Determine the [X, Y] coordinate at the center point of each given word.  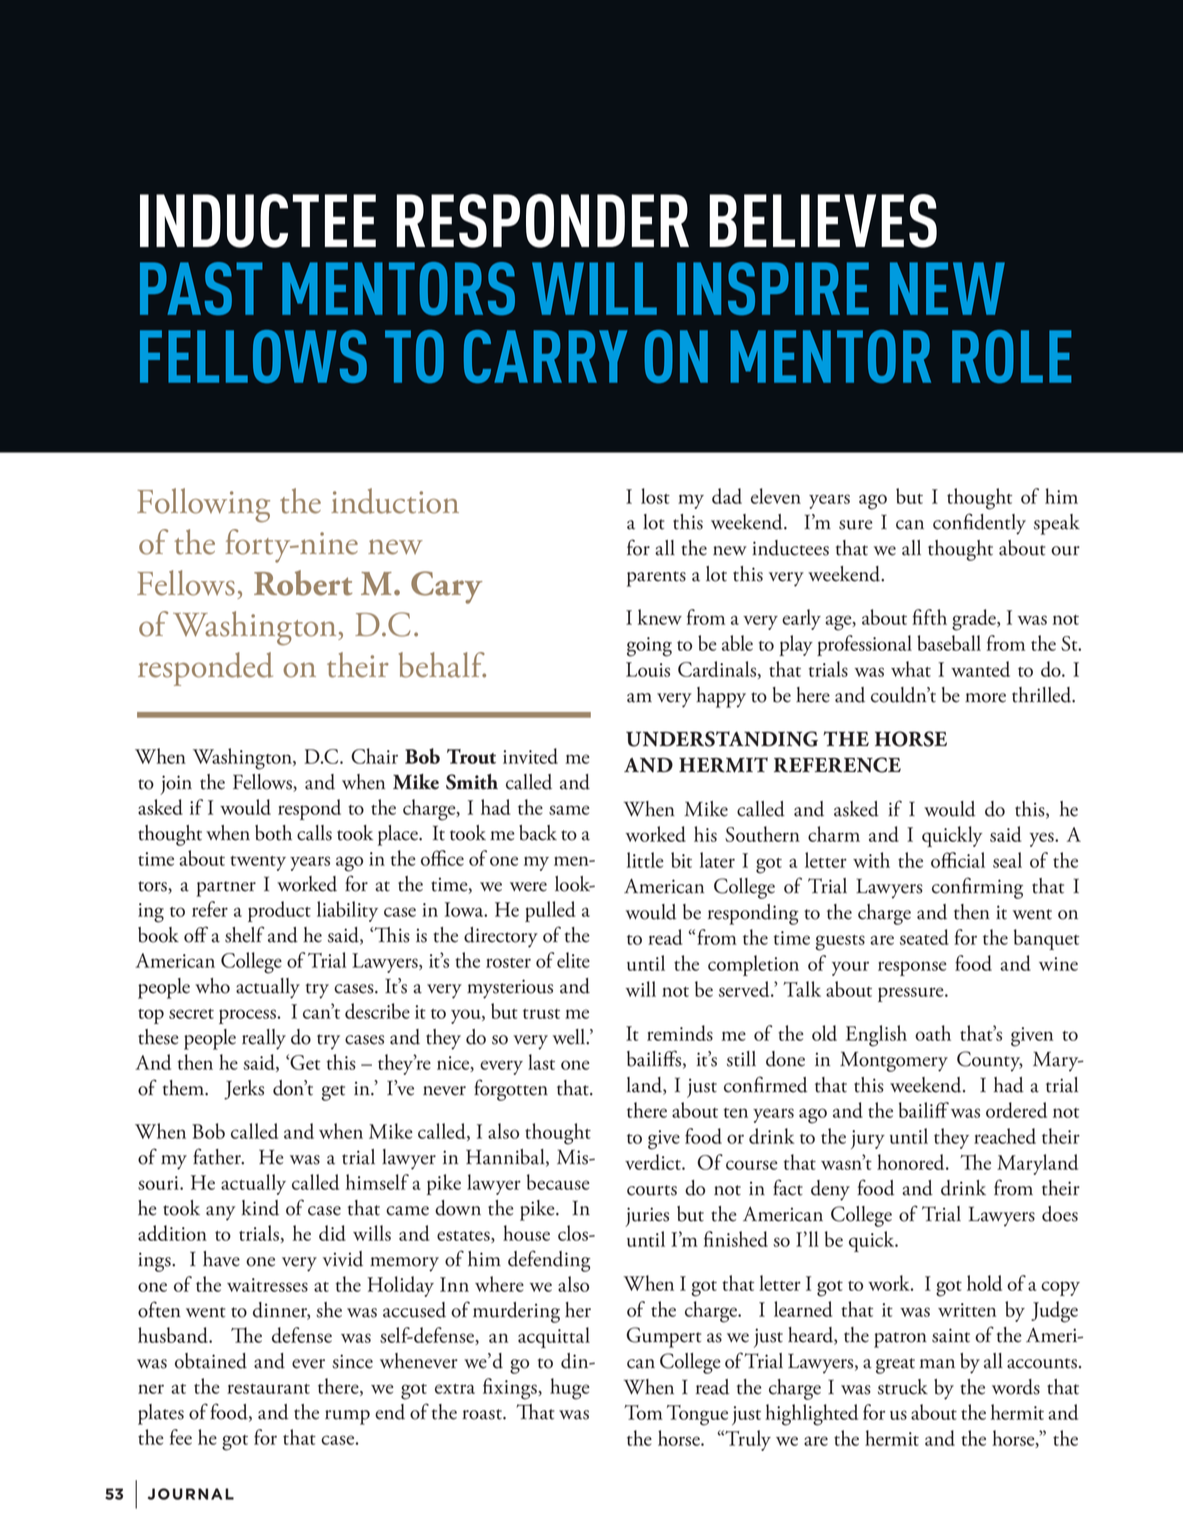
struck [903, 1387]
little [645, 860]
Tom [643, 1412]
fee [181, 1437]
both [273, 833]
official [958, 860]
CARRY [545, 356]
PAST [201, 288]
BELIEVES [823, 221]
